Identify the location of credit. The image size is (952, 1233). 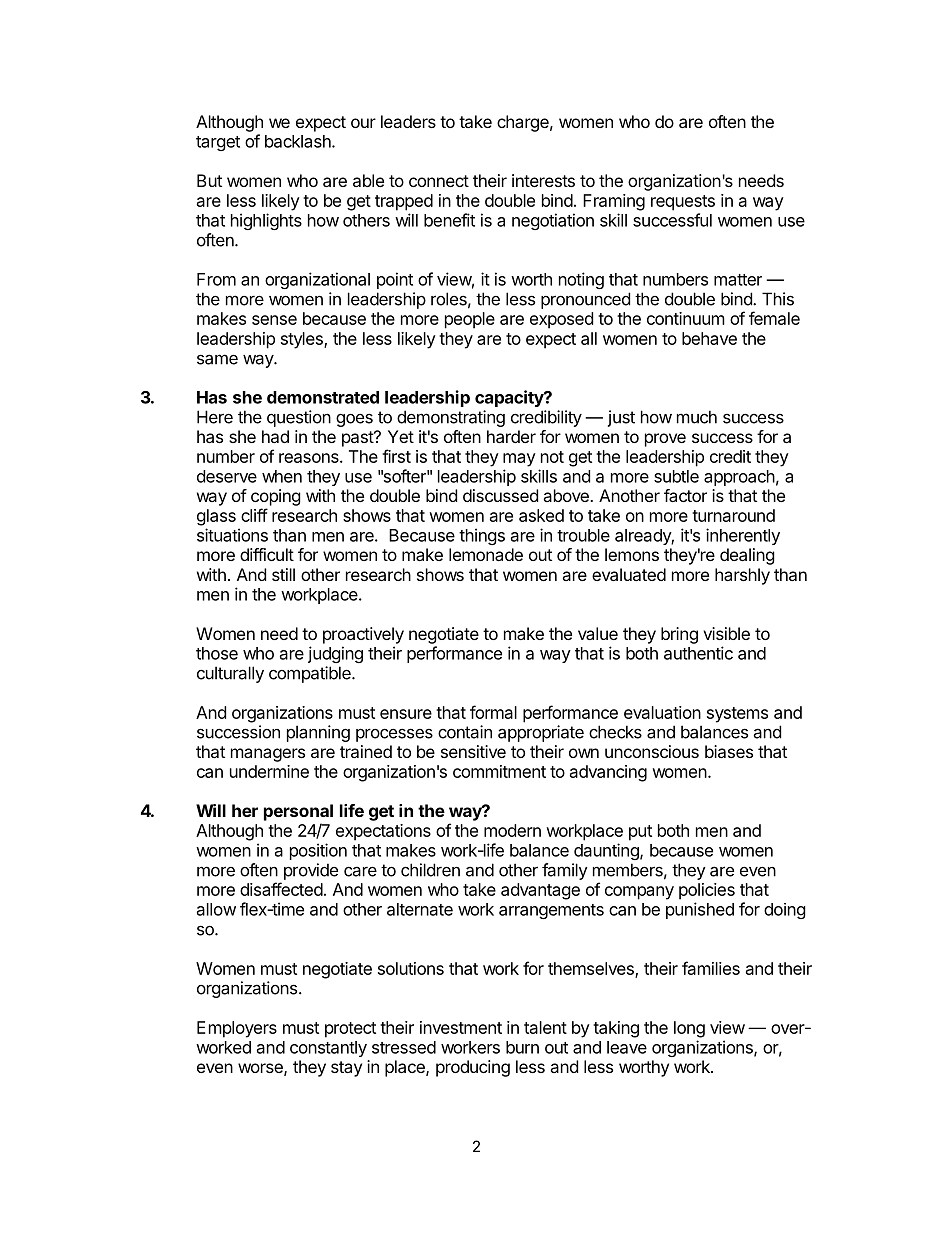
(730, 456).
